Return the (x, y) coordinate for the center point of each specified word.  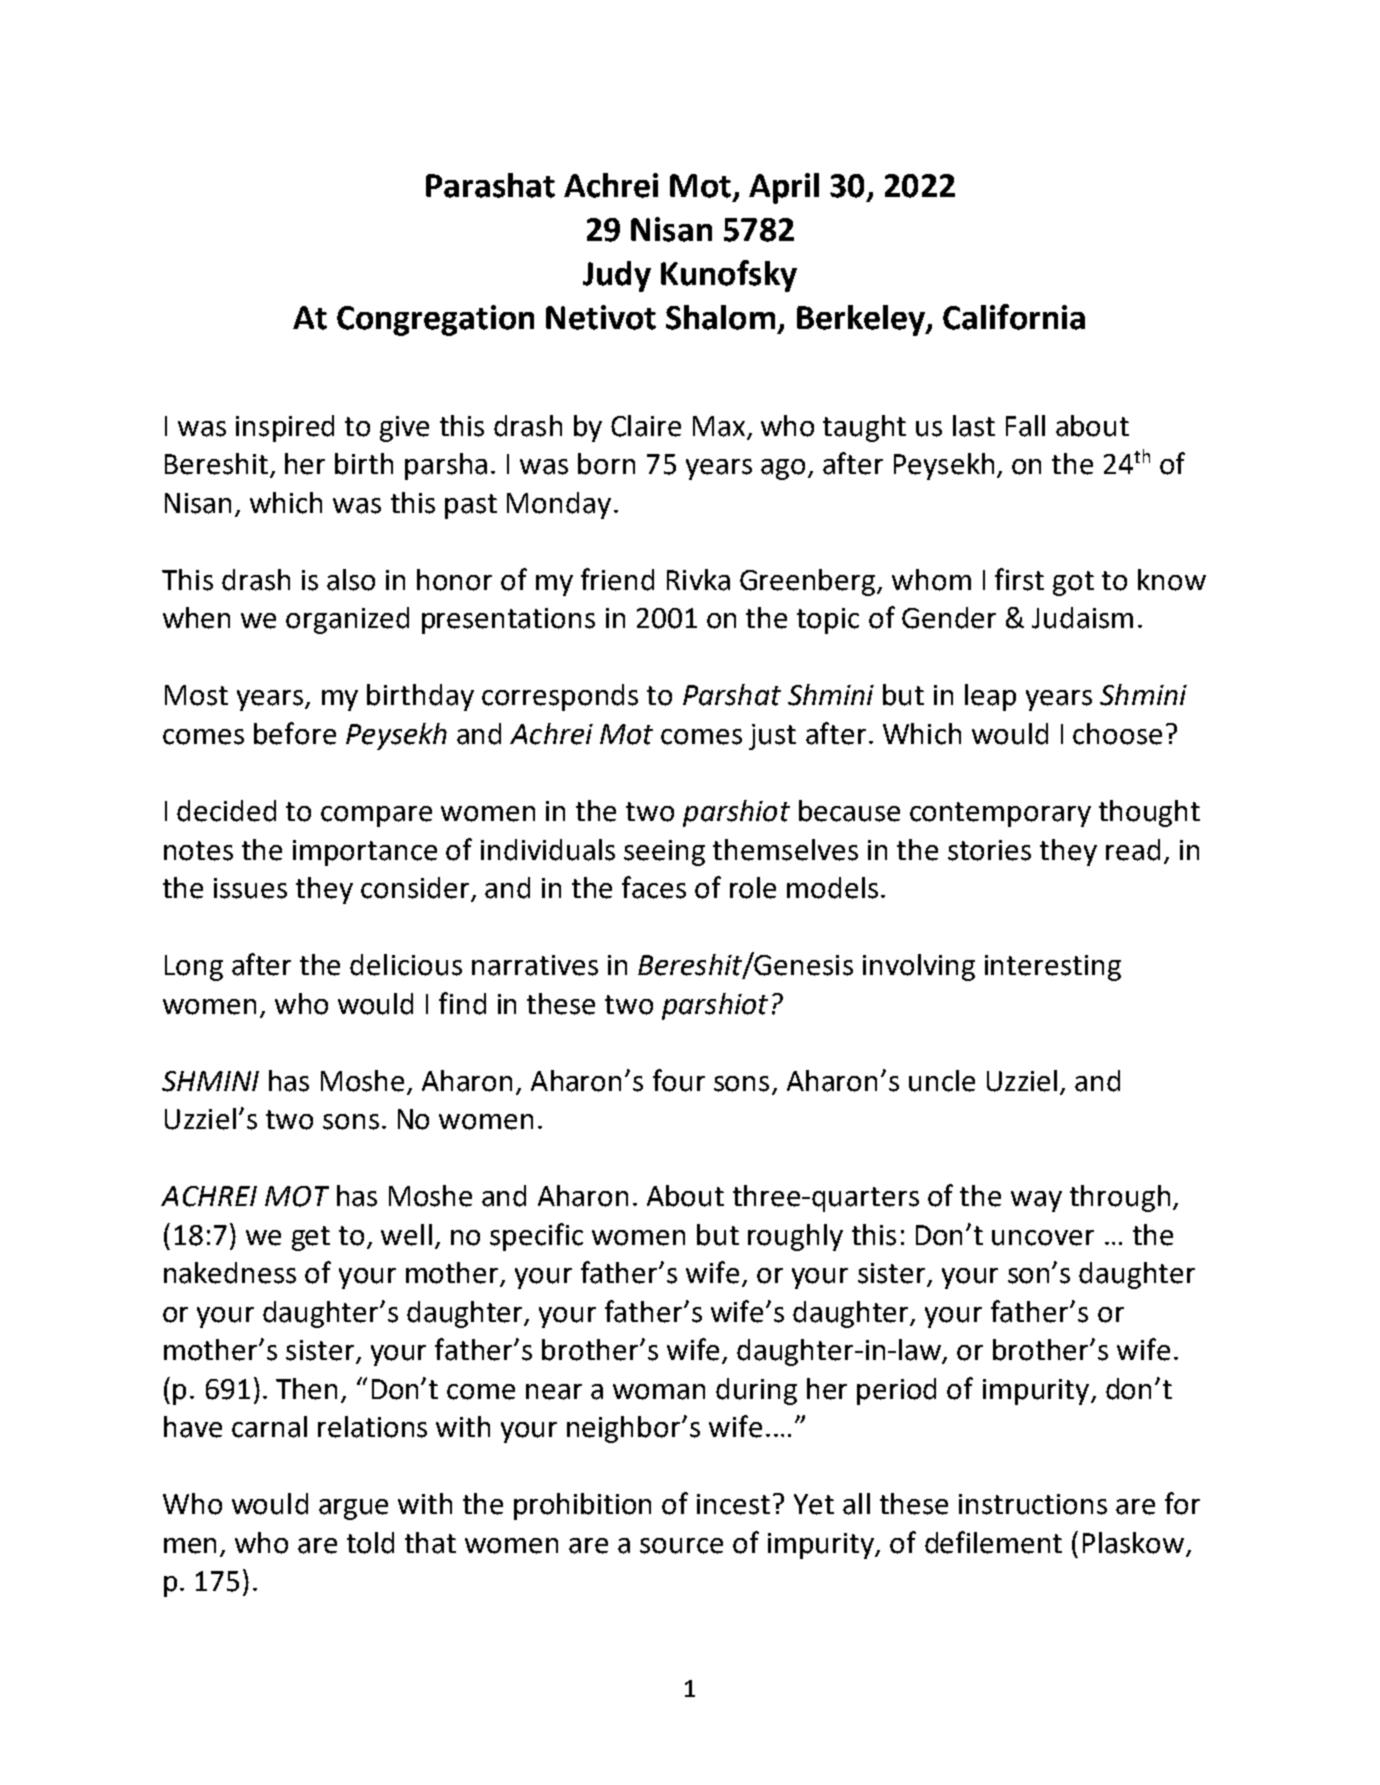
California (1014, 317)
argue (353, 1509)
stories (989, 850)
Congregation (435, 320)
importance (365, 853)
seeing (664, 853)
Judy (617, 276)
